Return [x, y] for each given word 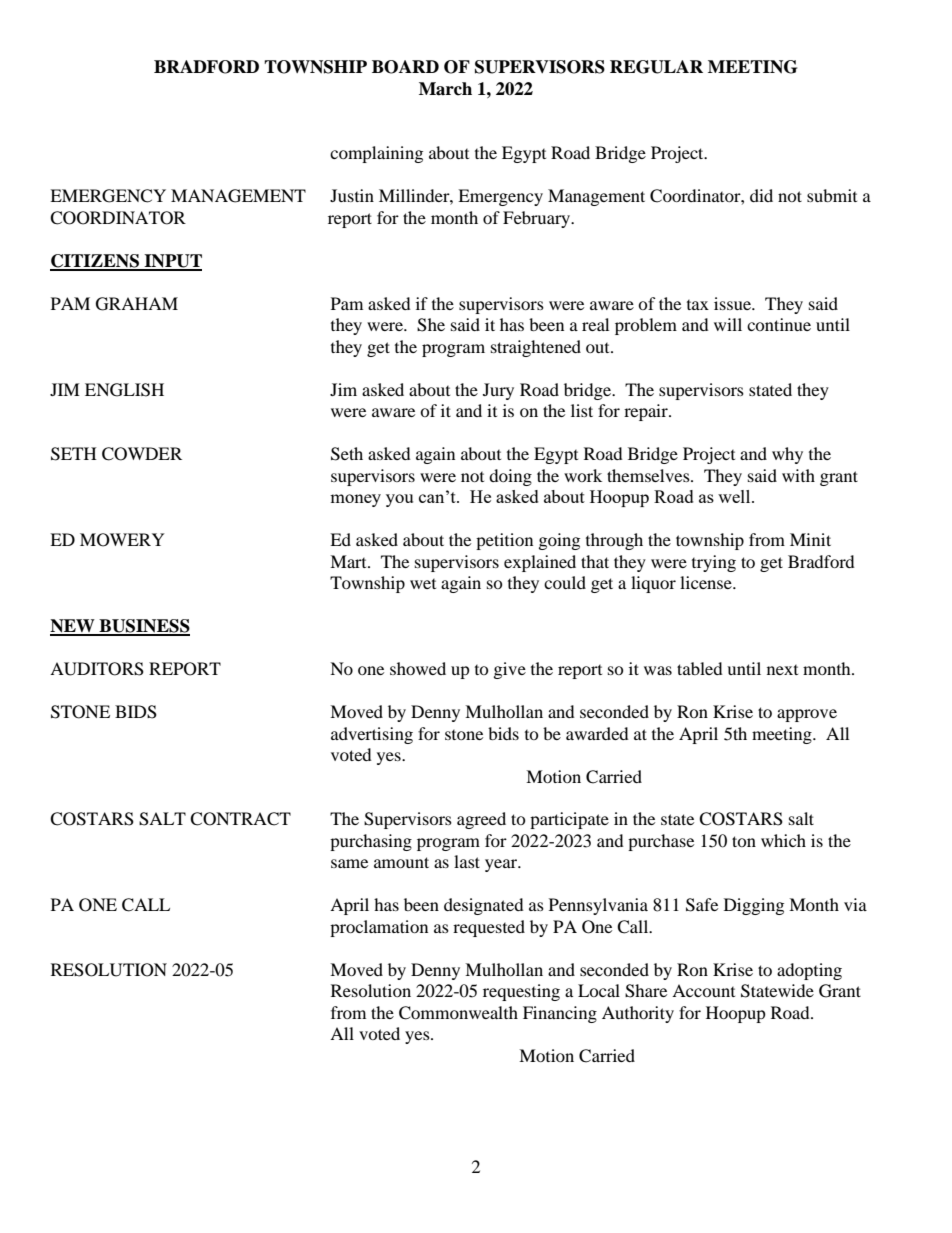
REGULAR [656, 67]
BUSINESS [143, 627]
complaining [376, 154]
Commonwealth [458, 1013]
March [445, 89]
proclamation [379, 928]
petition [504, 541]
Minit [810, 539]
